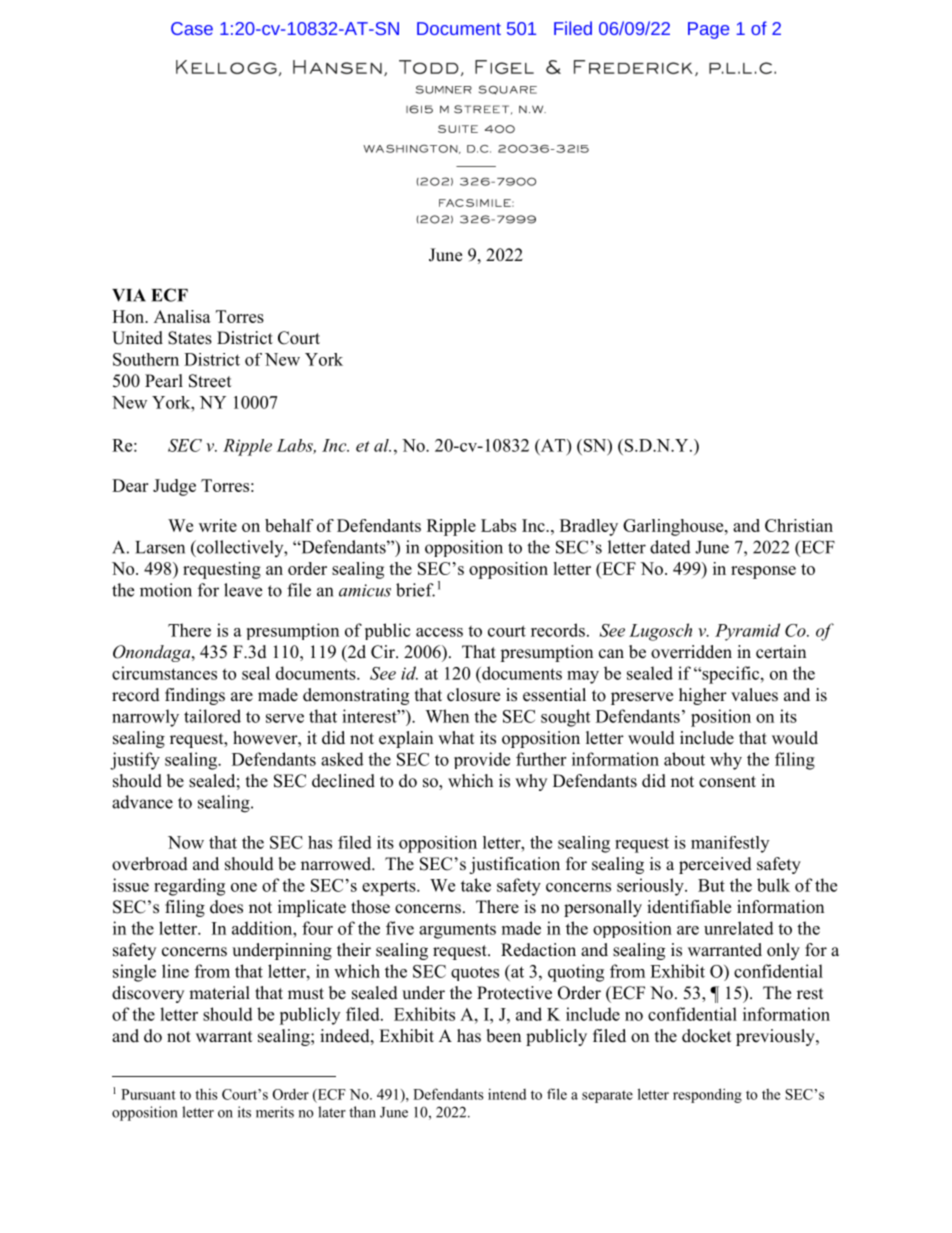  Describe the element at coordinates (192, 28) in the image. I see `Case` at that location.
